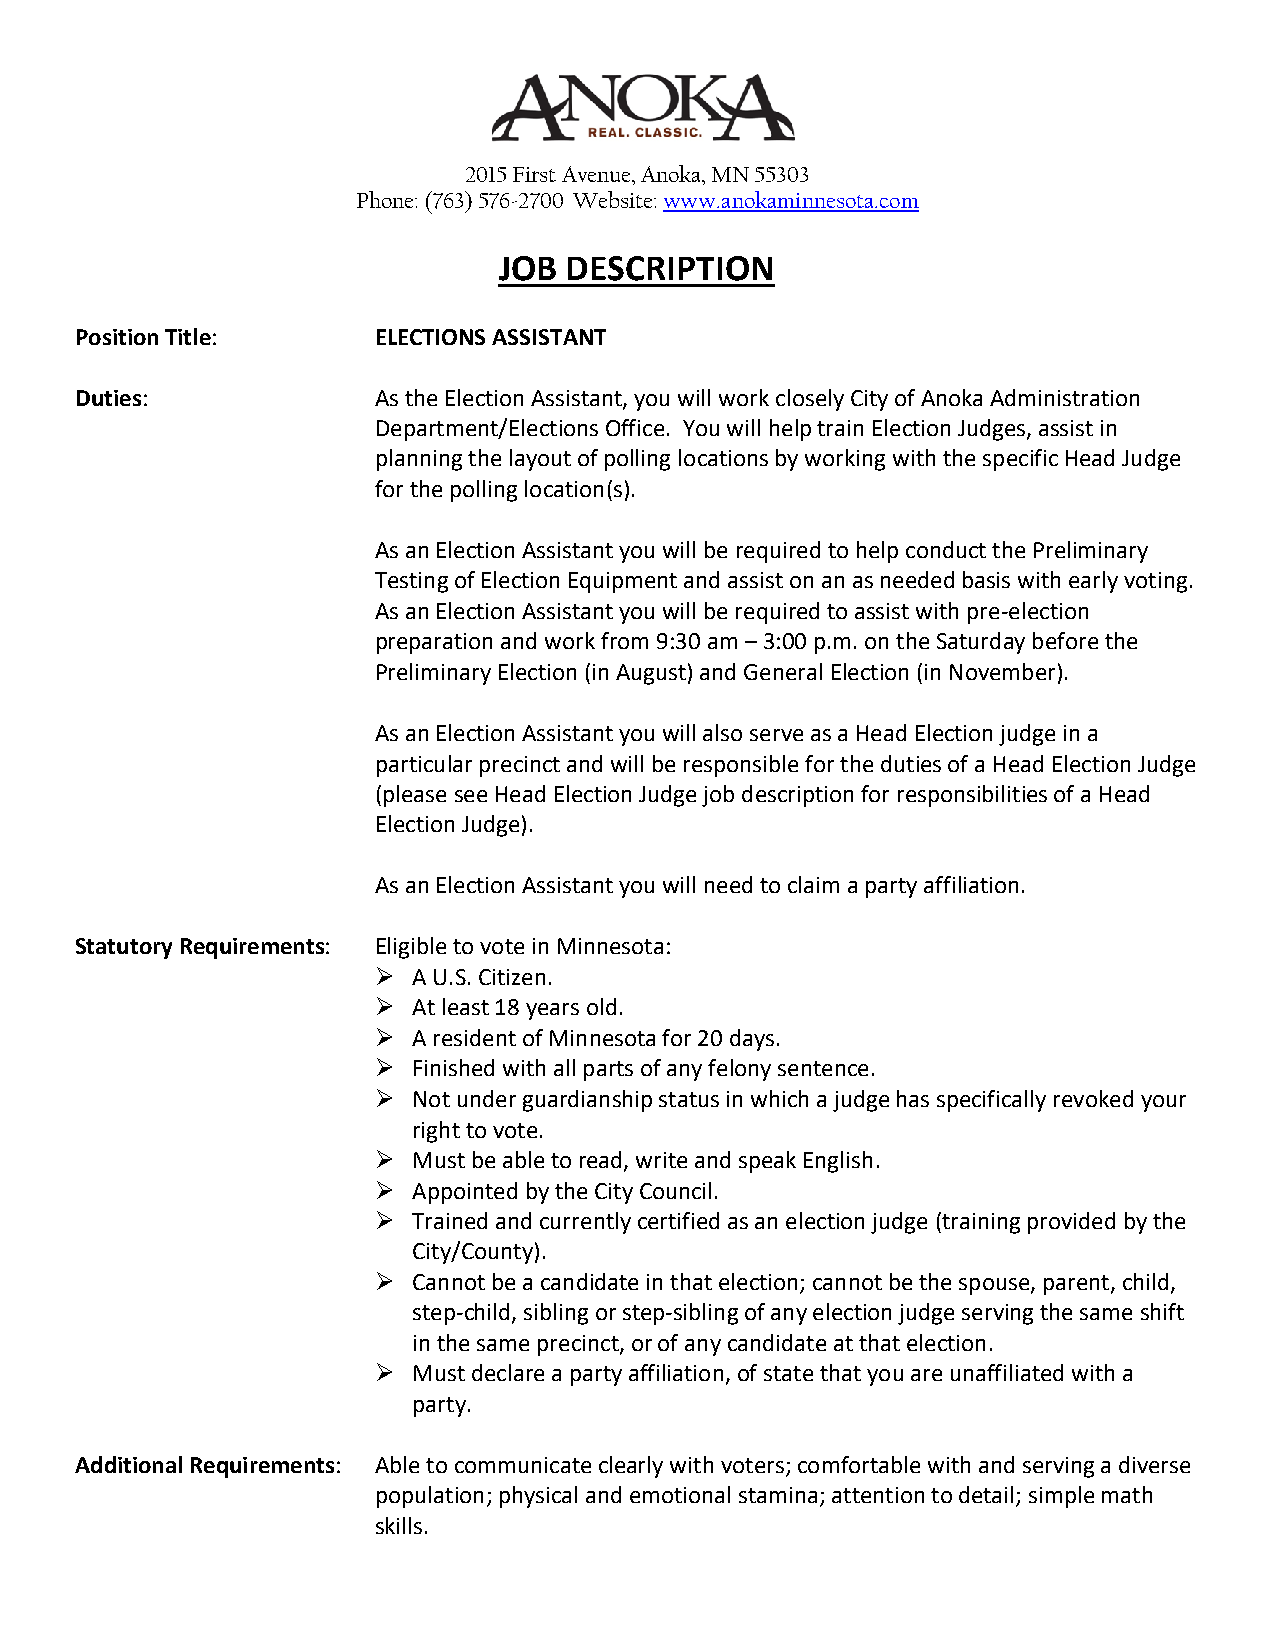 Image resolution: width=1274 pixels, height=1649 pixels. I want to click on November, so click(1002, 671).
